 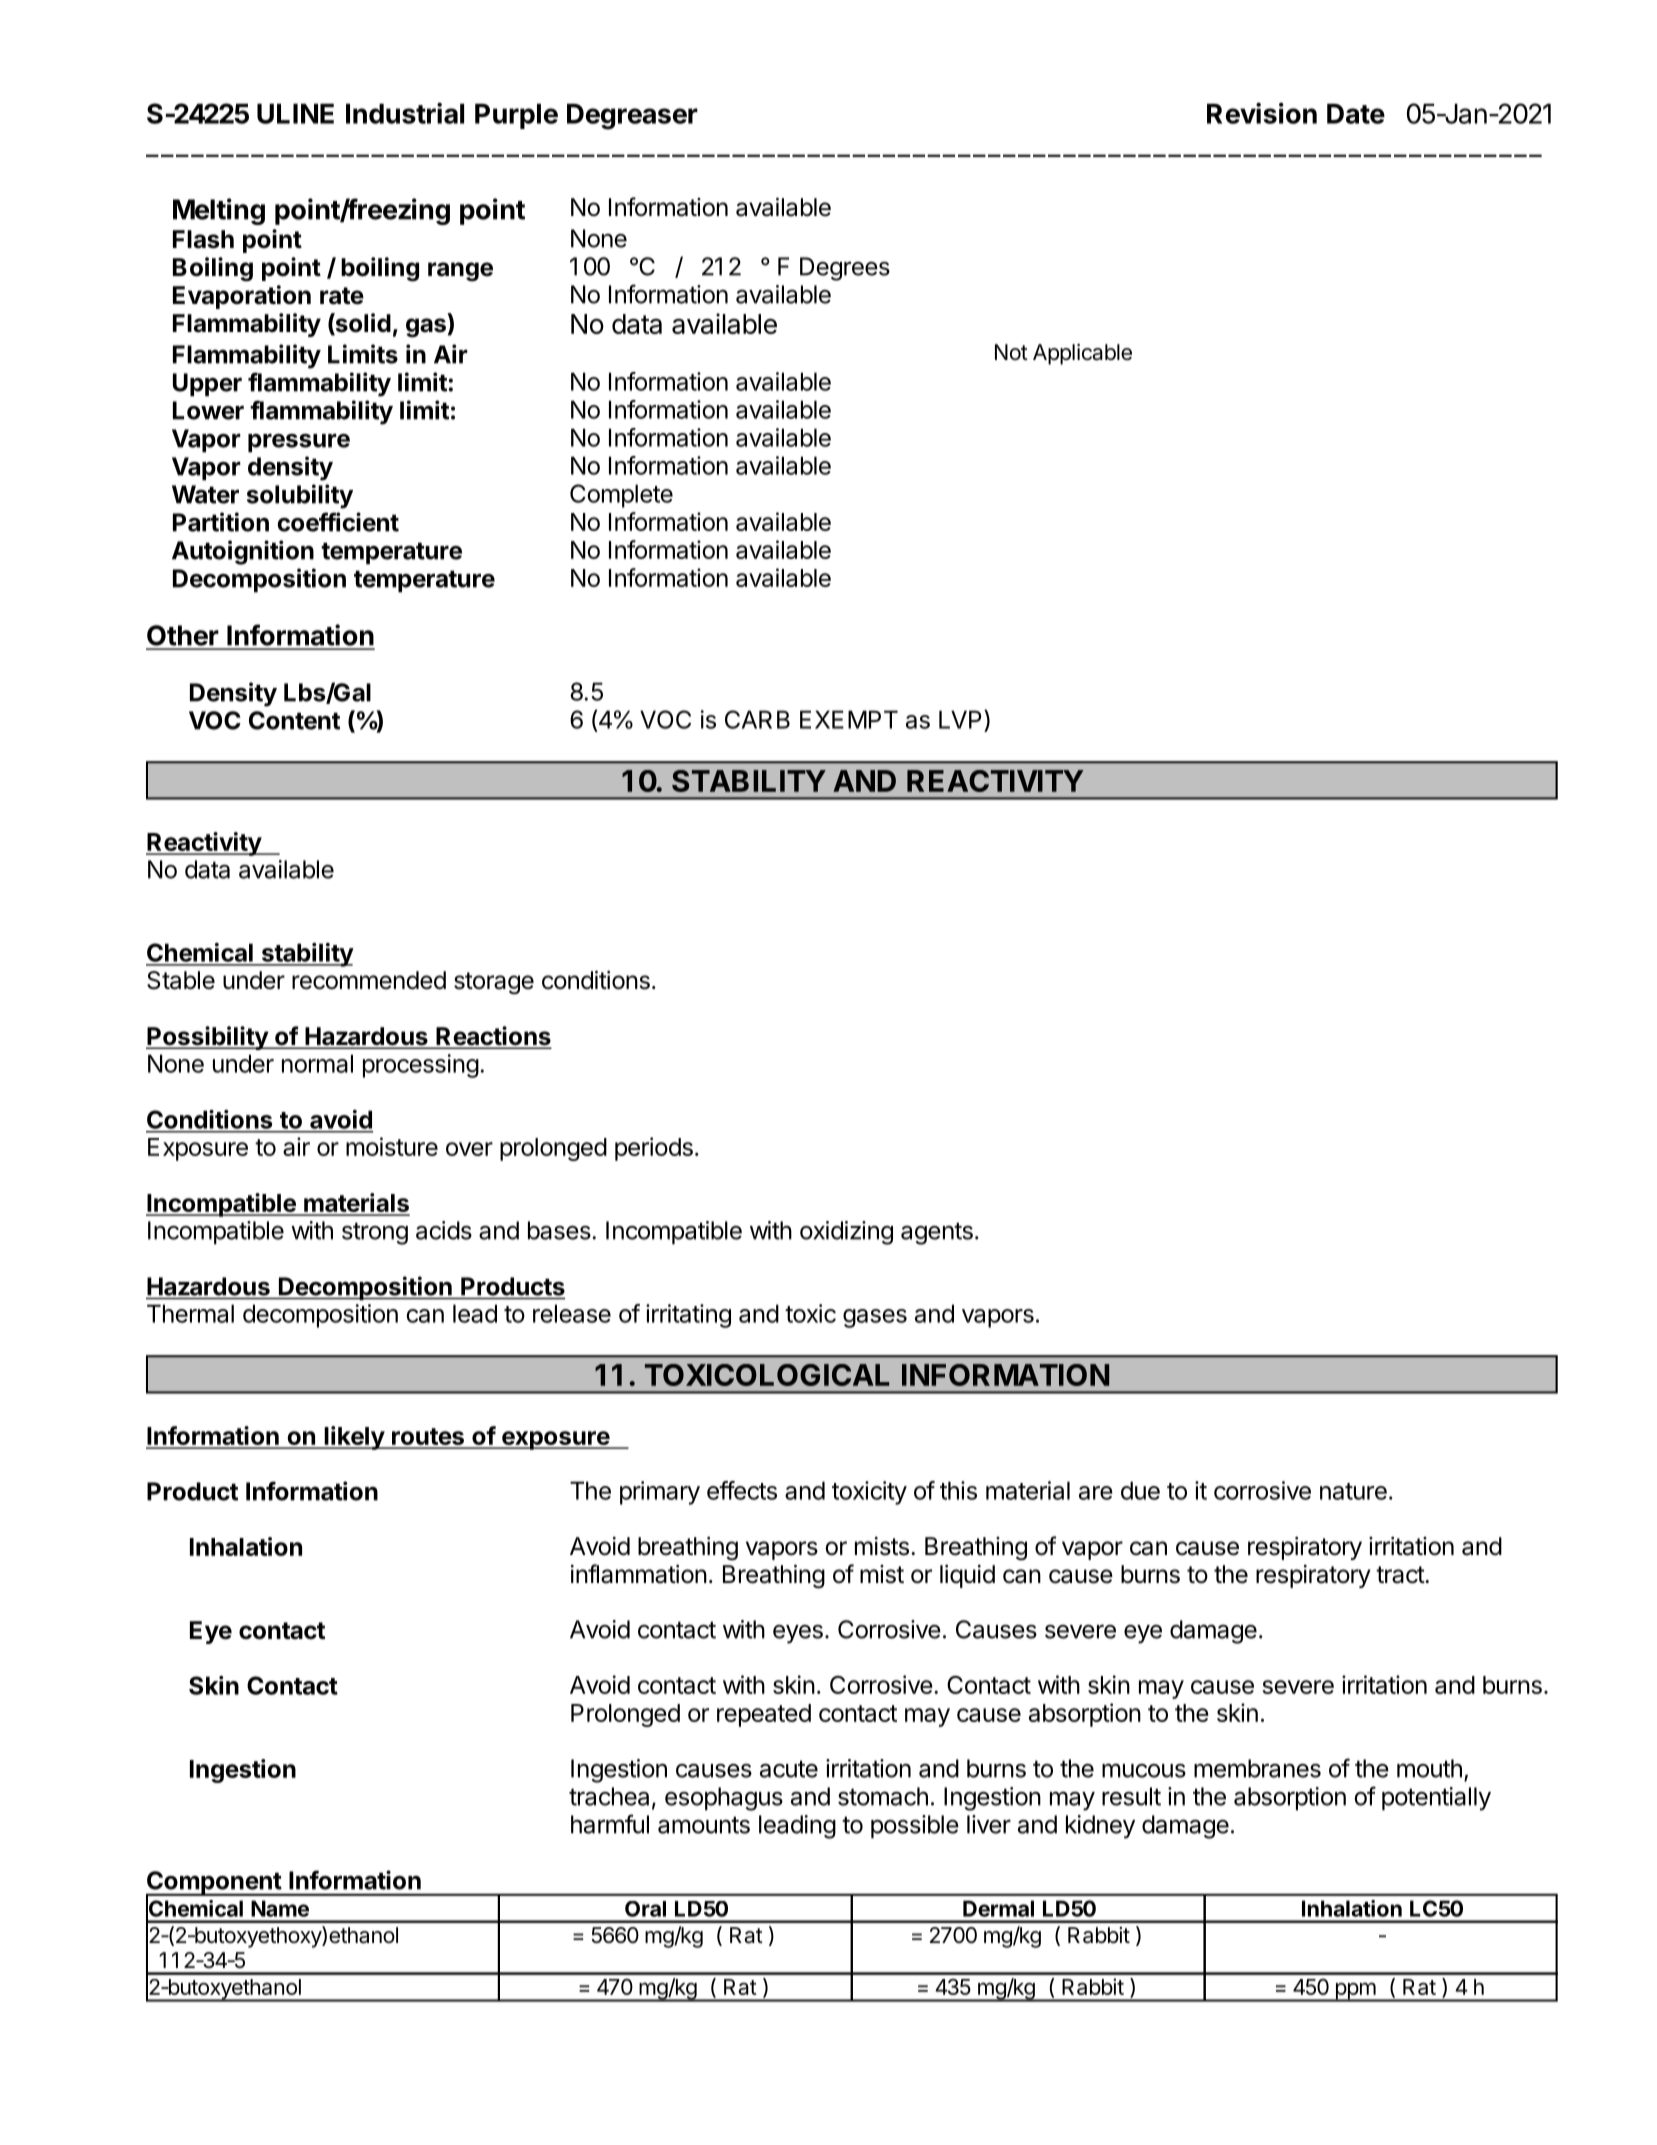 I want to click on Industrial, so click(x=405, y=113).
